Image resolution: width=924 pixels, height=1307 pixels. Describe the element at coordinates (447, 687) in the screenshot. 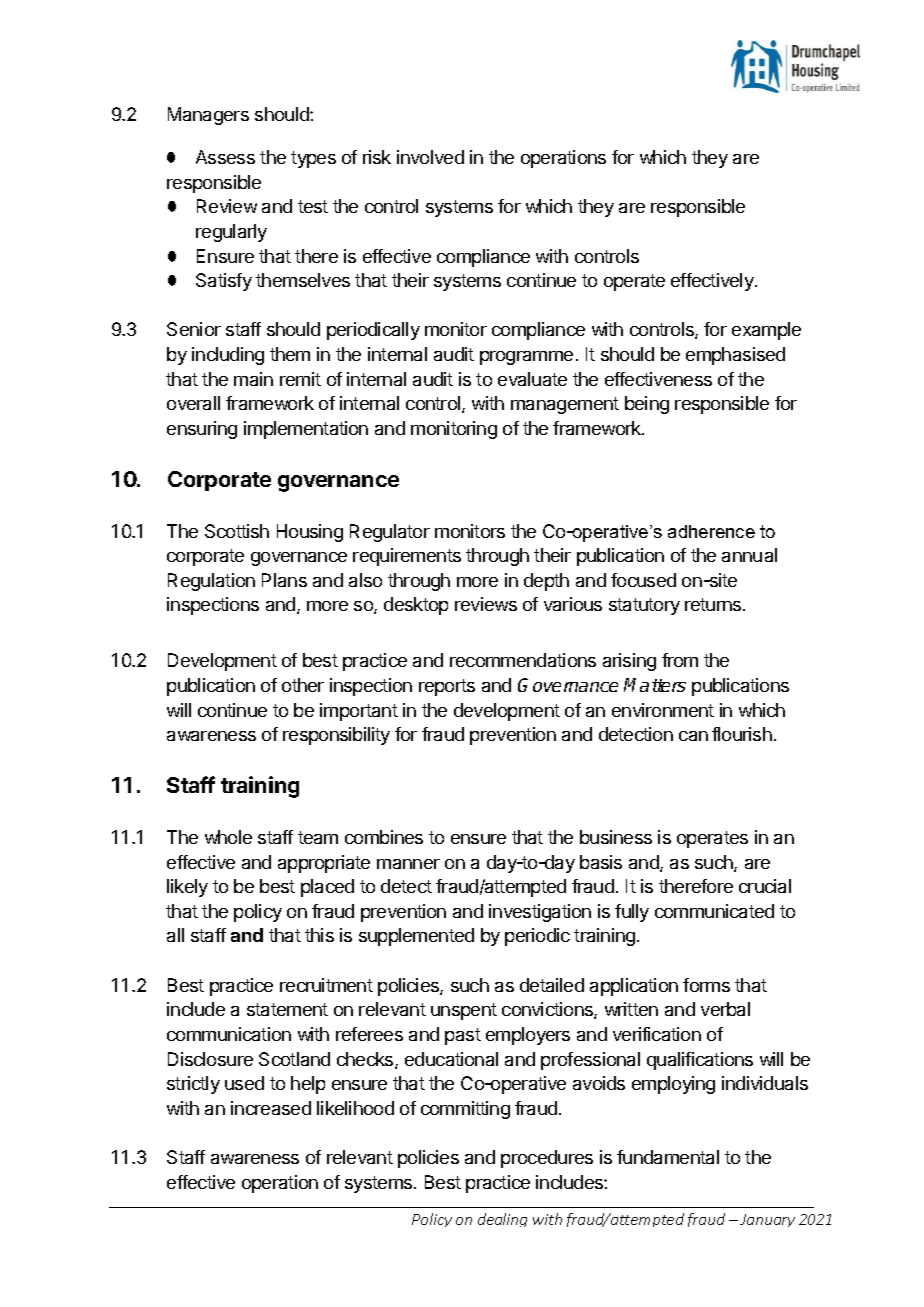

I see `reports` at that location.
